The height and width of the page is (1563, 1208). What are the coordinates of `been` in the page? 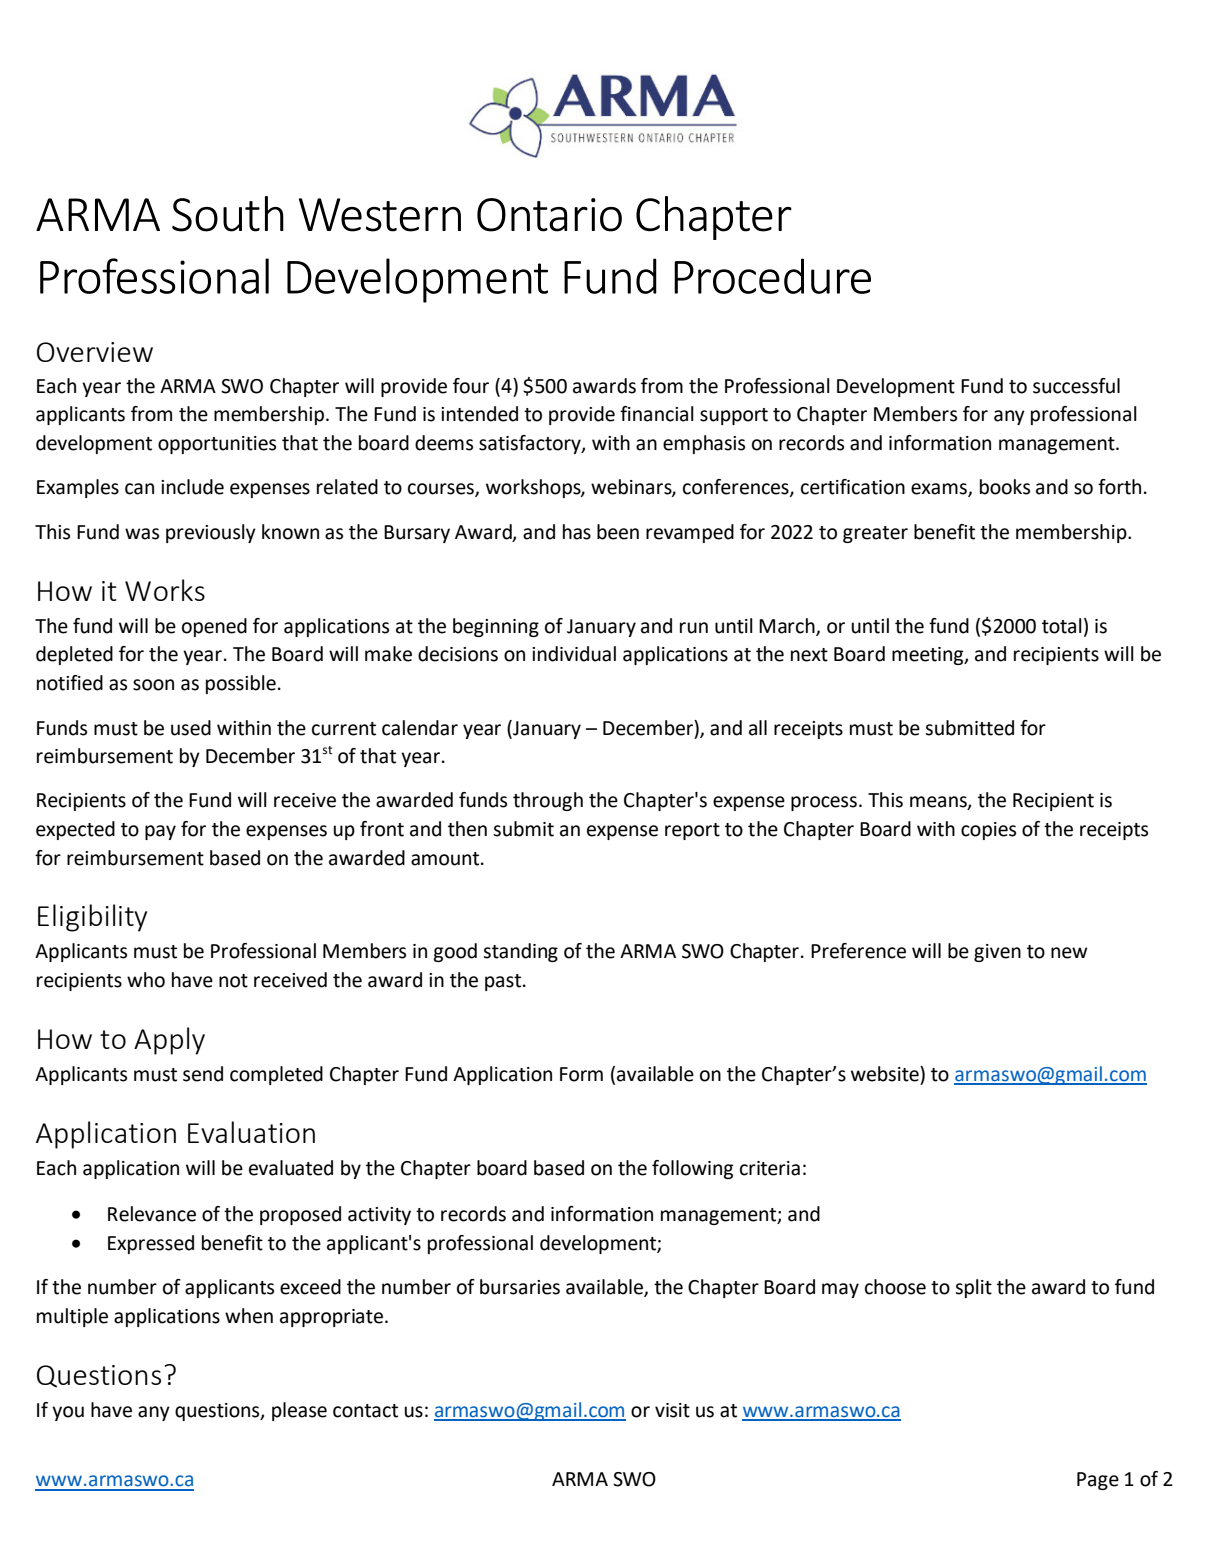 It's located at (618, 532).
